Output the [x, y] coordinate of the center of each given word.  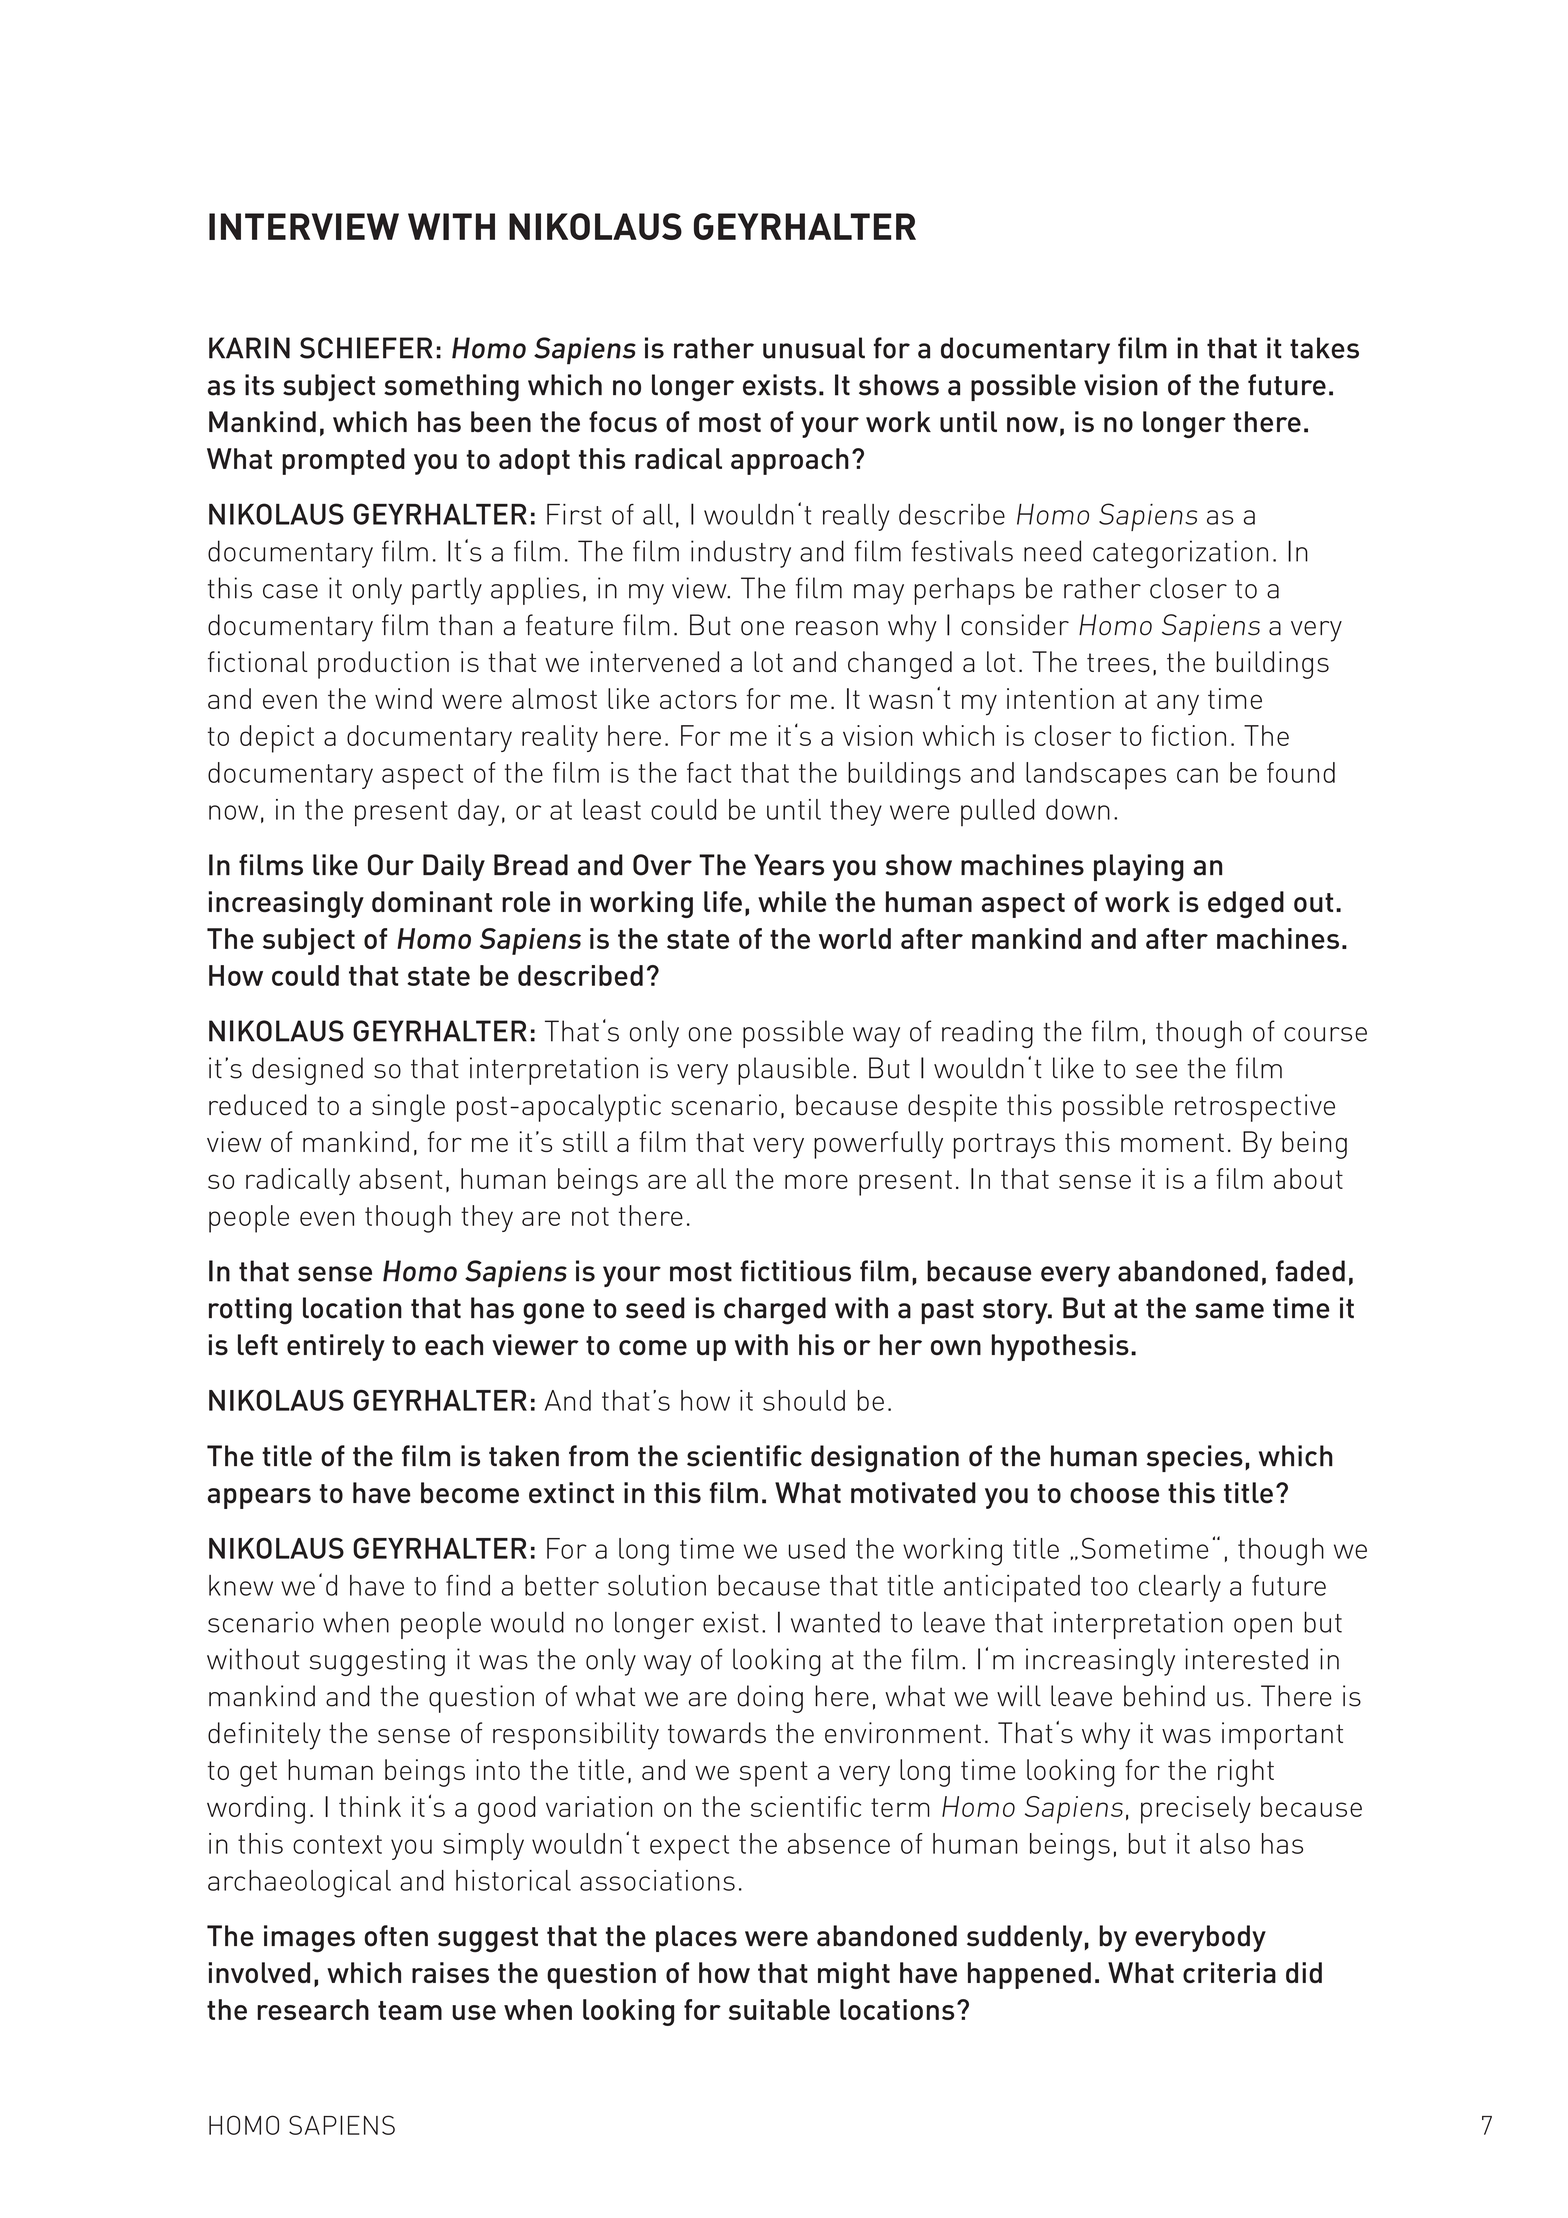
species [1195, 1458]
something [451, 388]
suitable [779, 2009]
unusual [814, 348]
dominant [432, 901]
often [396, 1936]
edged [1246, 904]
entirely [336, 1347]
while [792, 901]
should [804, 1400]
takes [1324, 348]
